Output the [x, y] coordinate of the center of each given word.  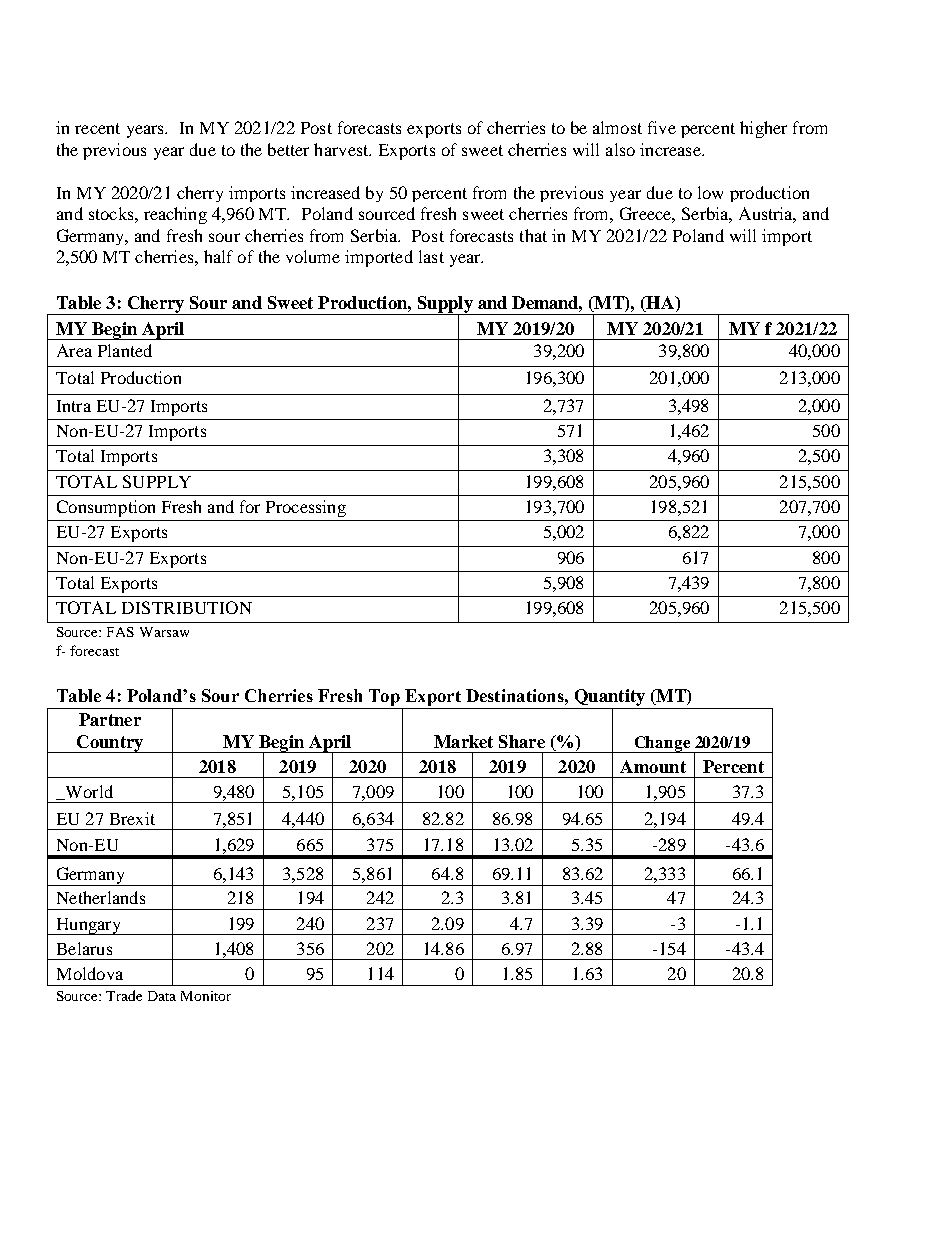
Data [162, 996]
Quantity [609, 699]
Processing [306, 508]
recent [97, 128]
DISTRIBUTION [187, 607]
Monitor [206, 996]
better [288, 149]
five [662, 127]
